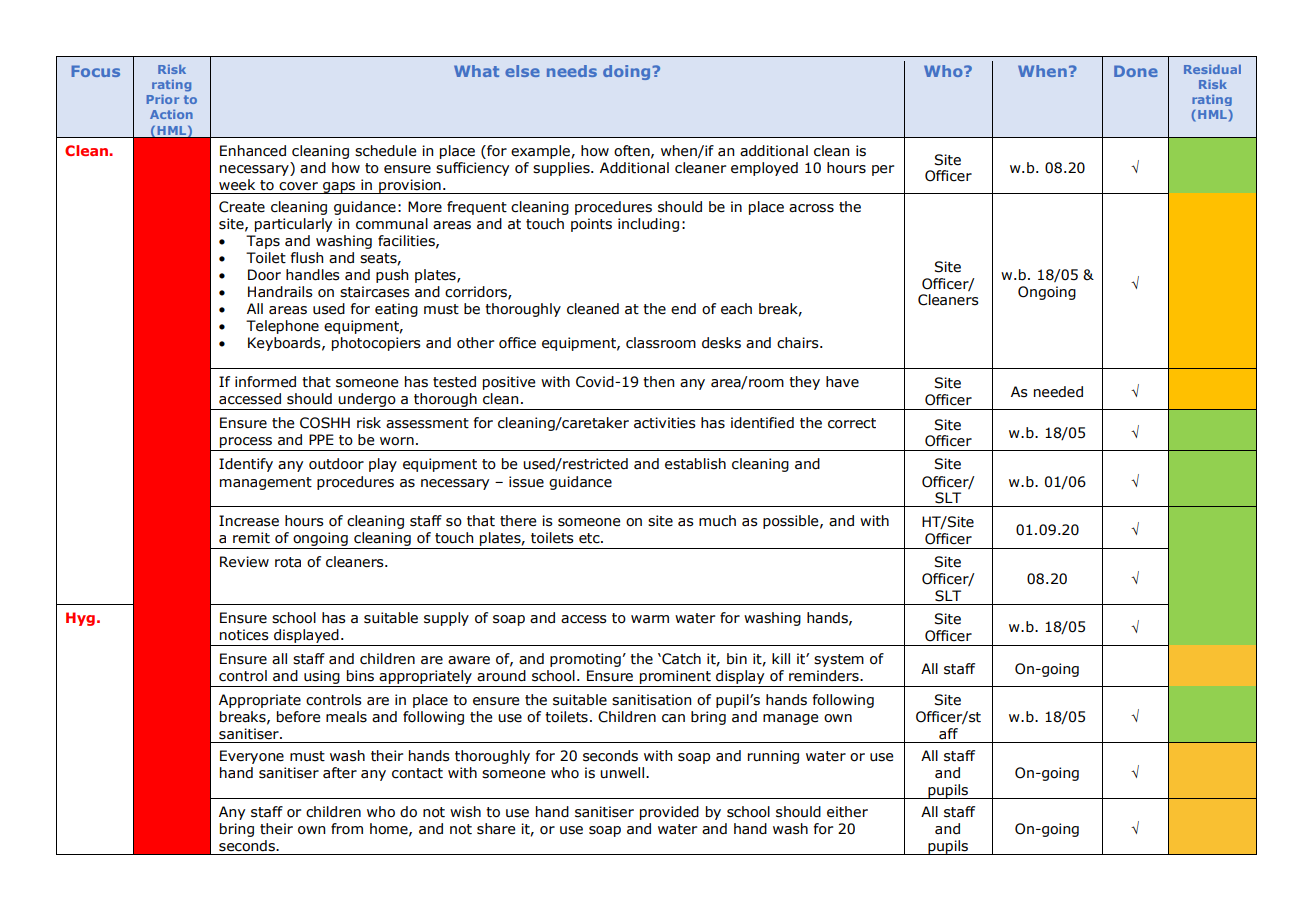 The image size is (1308, 924). What do you see at coordinates (626, 72) in the page?
I see `doing` at bounding box center [626, 72].
